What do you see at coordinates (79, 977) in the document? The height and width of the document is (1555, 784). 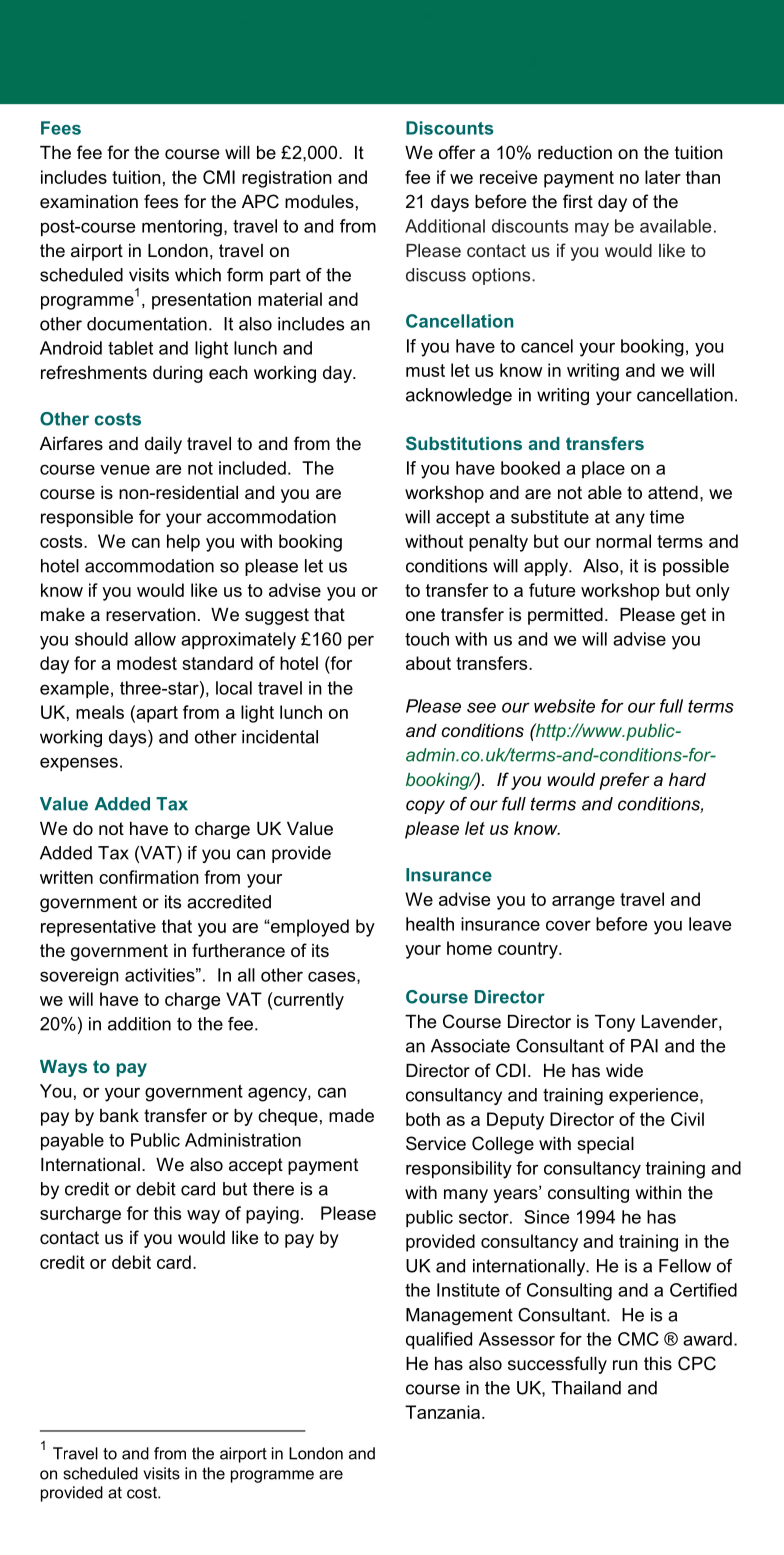 I see `sovereign` at bounding box center [79, 977].
